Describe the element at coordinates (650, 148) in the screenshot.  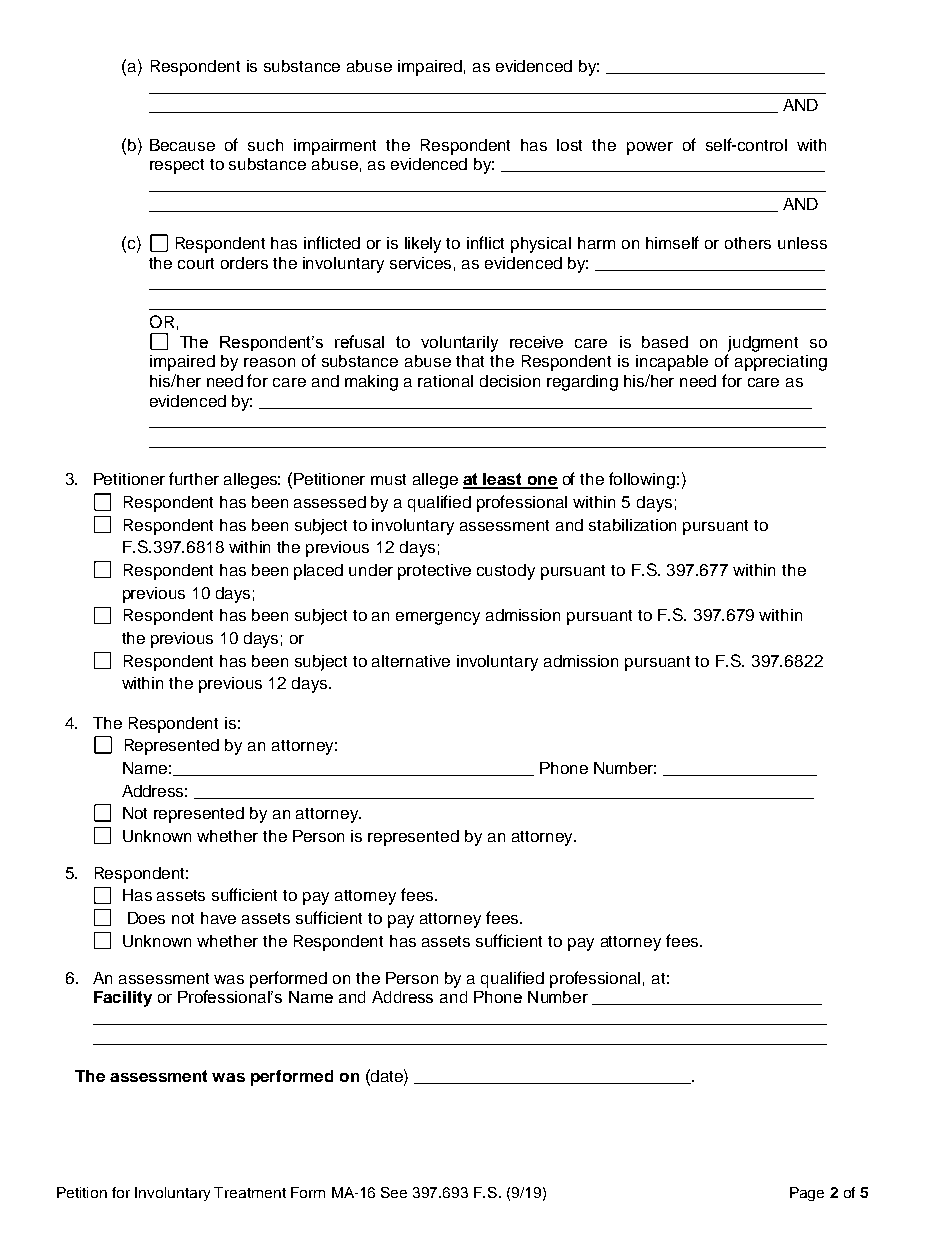
I see `power` at that location.
